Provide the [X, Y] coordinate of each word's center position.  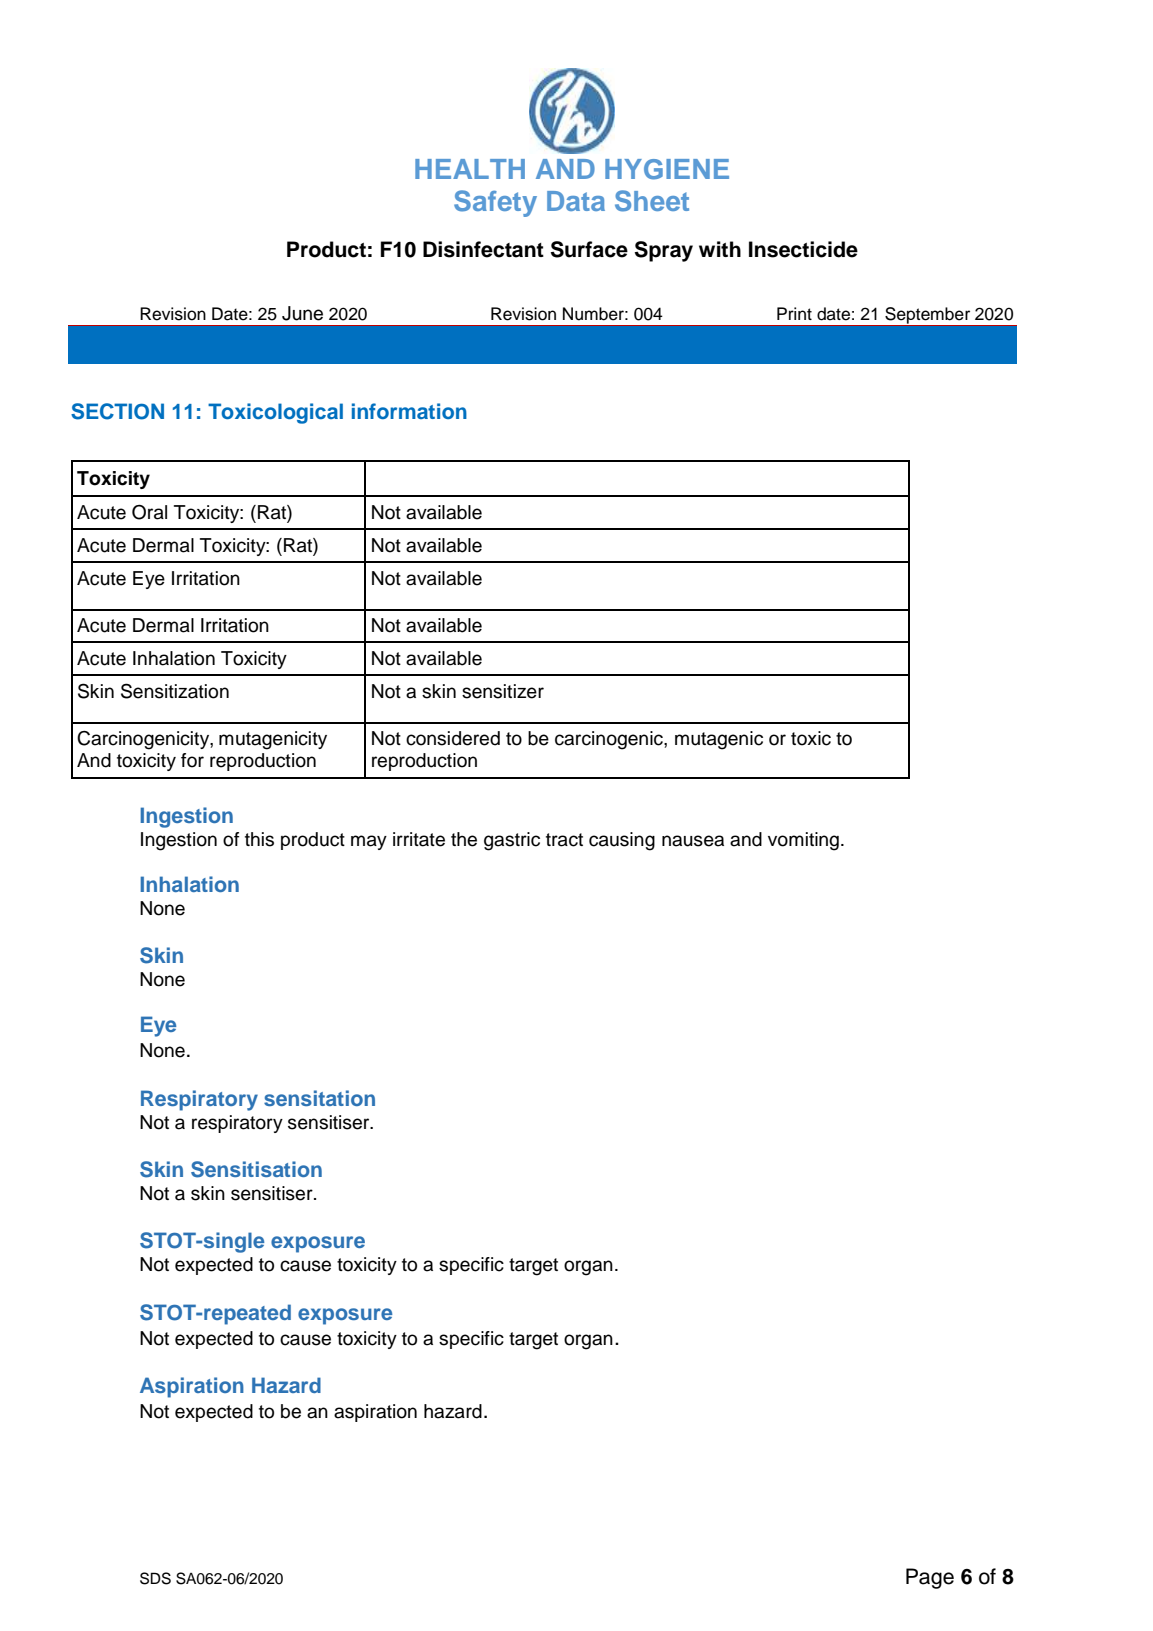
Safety [495, 203]
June [302, 313]
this [259, 839]
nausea [693, 841]
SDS [155, 1578]
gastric [512, 841]
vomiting [803, 841]
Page [930, 1578]
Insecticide [803, 249]
